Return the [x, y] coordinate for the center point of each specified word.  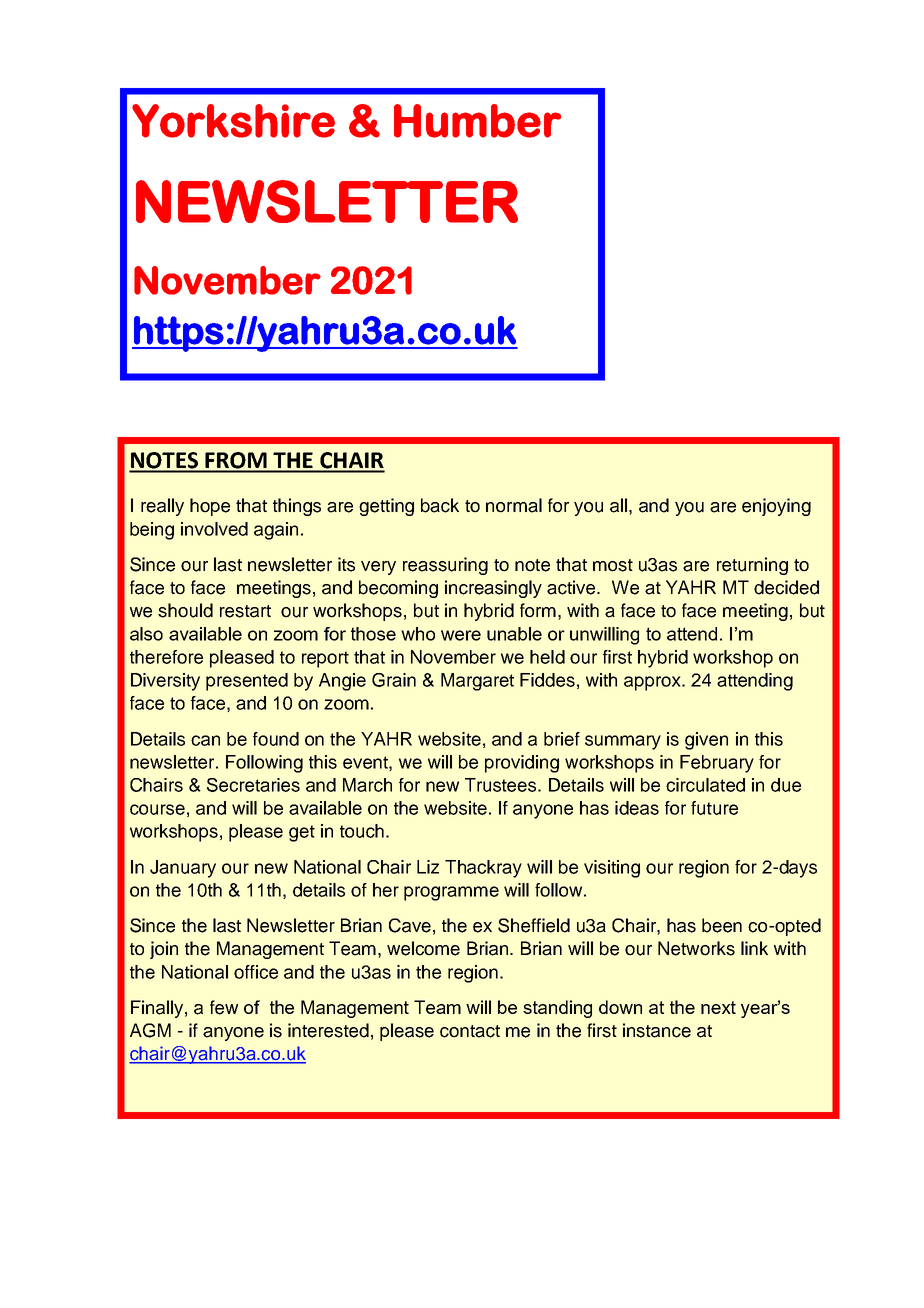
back [440, 505]
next [718, 1007]
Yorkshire [233, 121]
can [205, 740]
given [706, 741]
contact [470, 1031]
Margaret [477, 682]
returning [752, 566]
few [224, 1007]
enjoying [776, 507]
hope [210, 507]
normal [514, 505]
